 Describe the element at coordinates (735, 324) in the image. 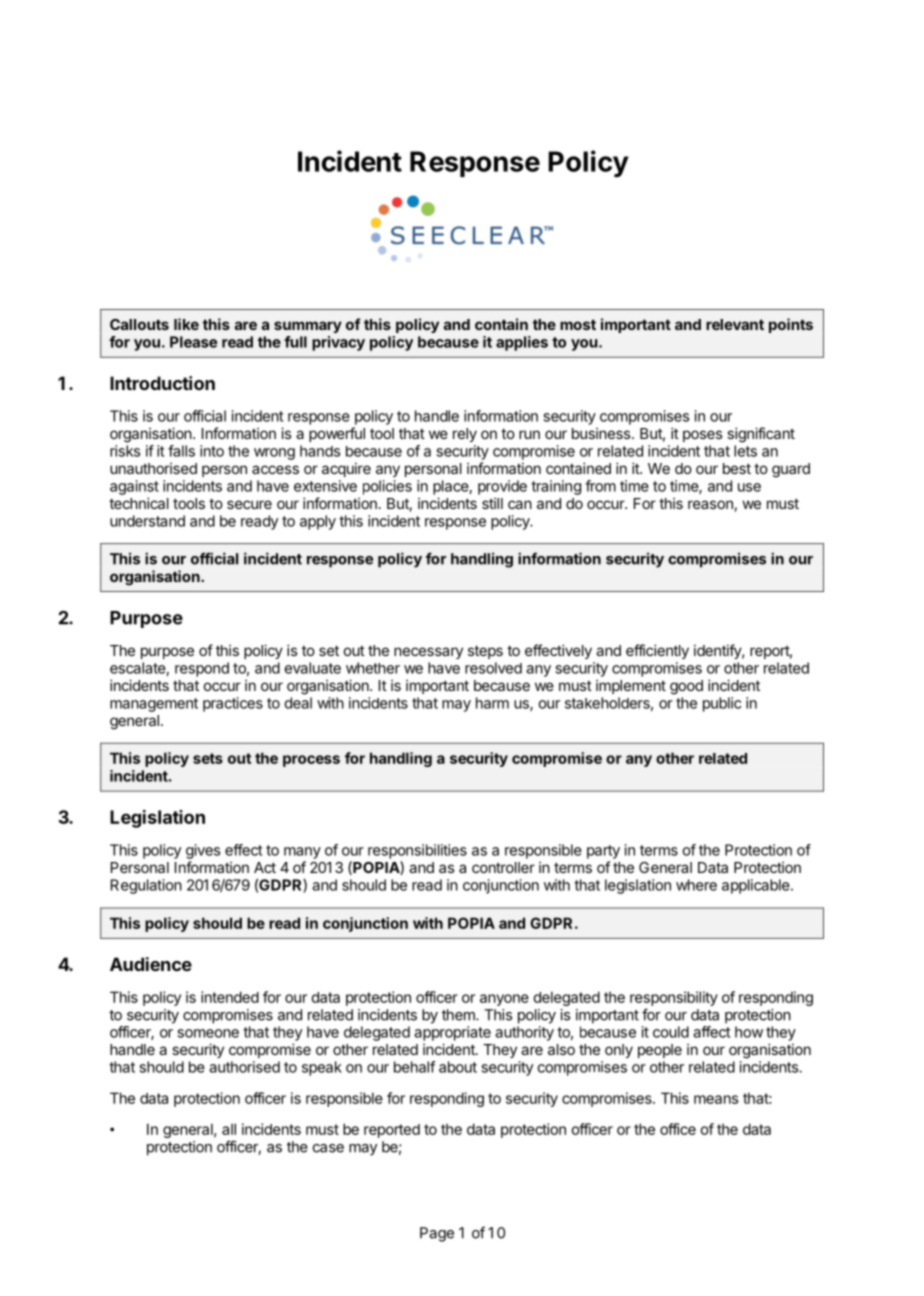

I see `relevant` at that location.
